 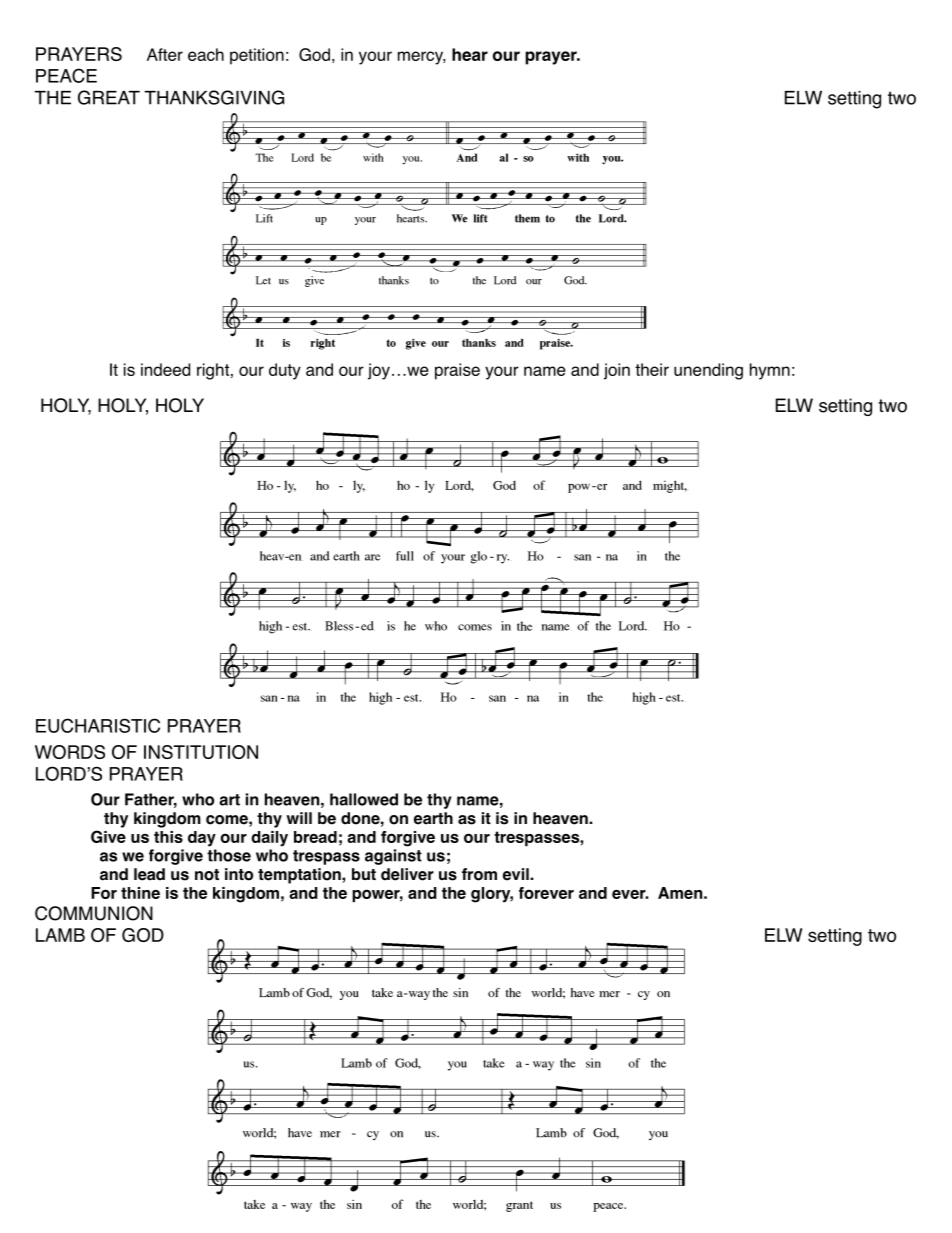 I want to click on join, so click(x=617, y=371).
